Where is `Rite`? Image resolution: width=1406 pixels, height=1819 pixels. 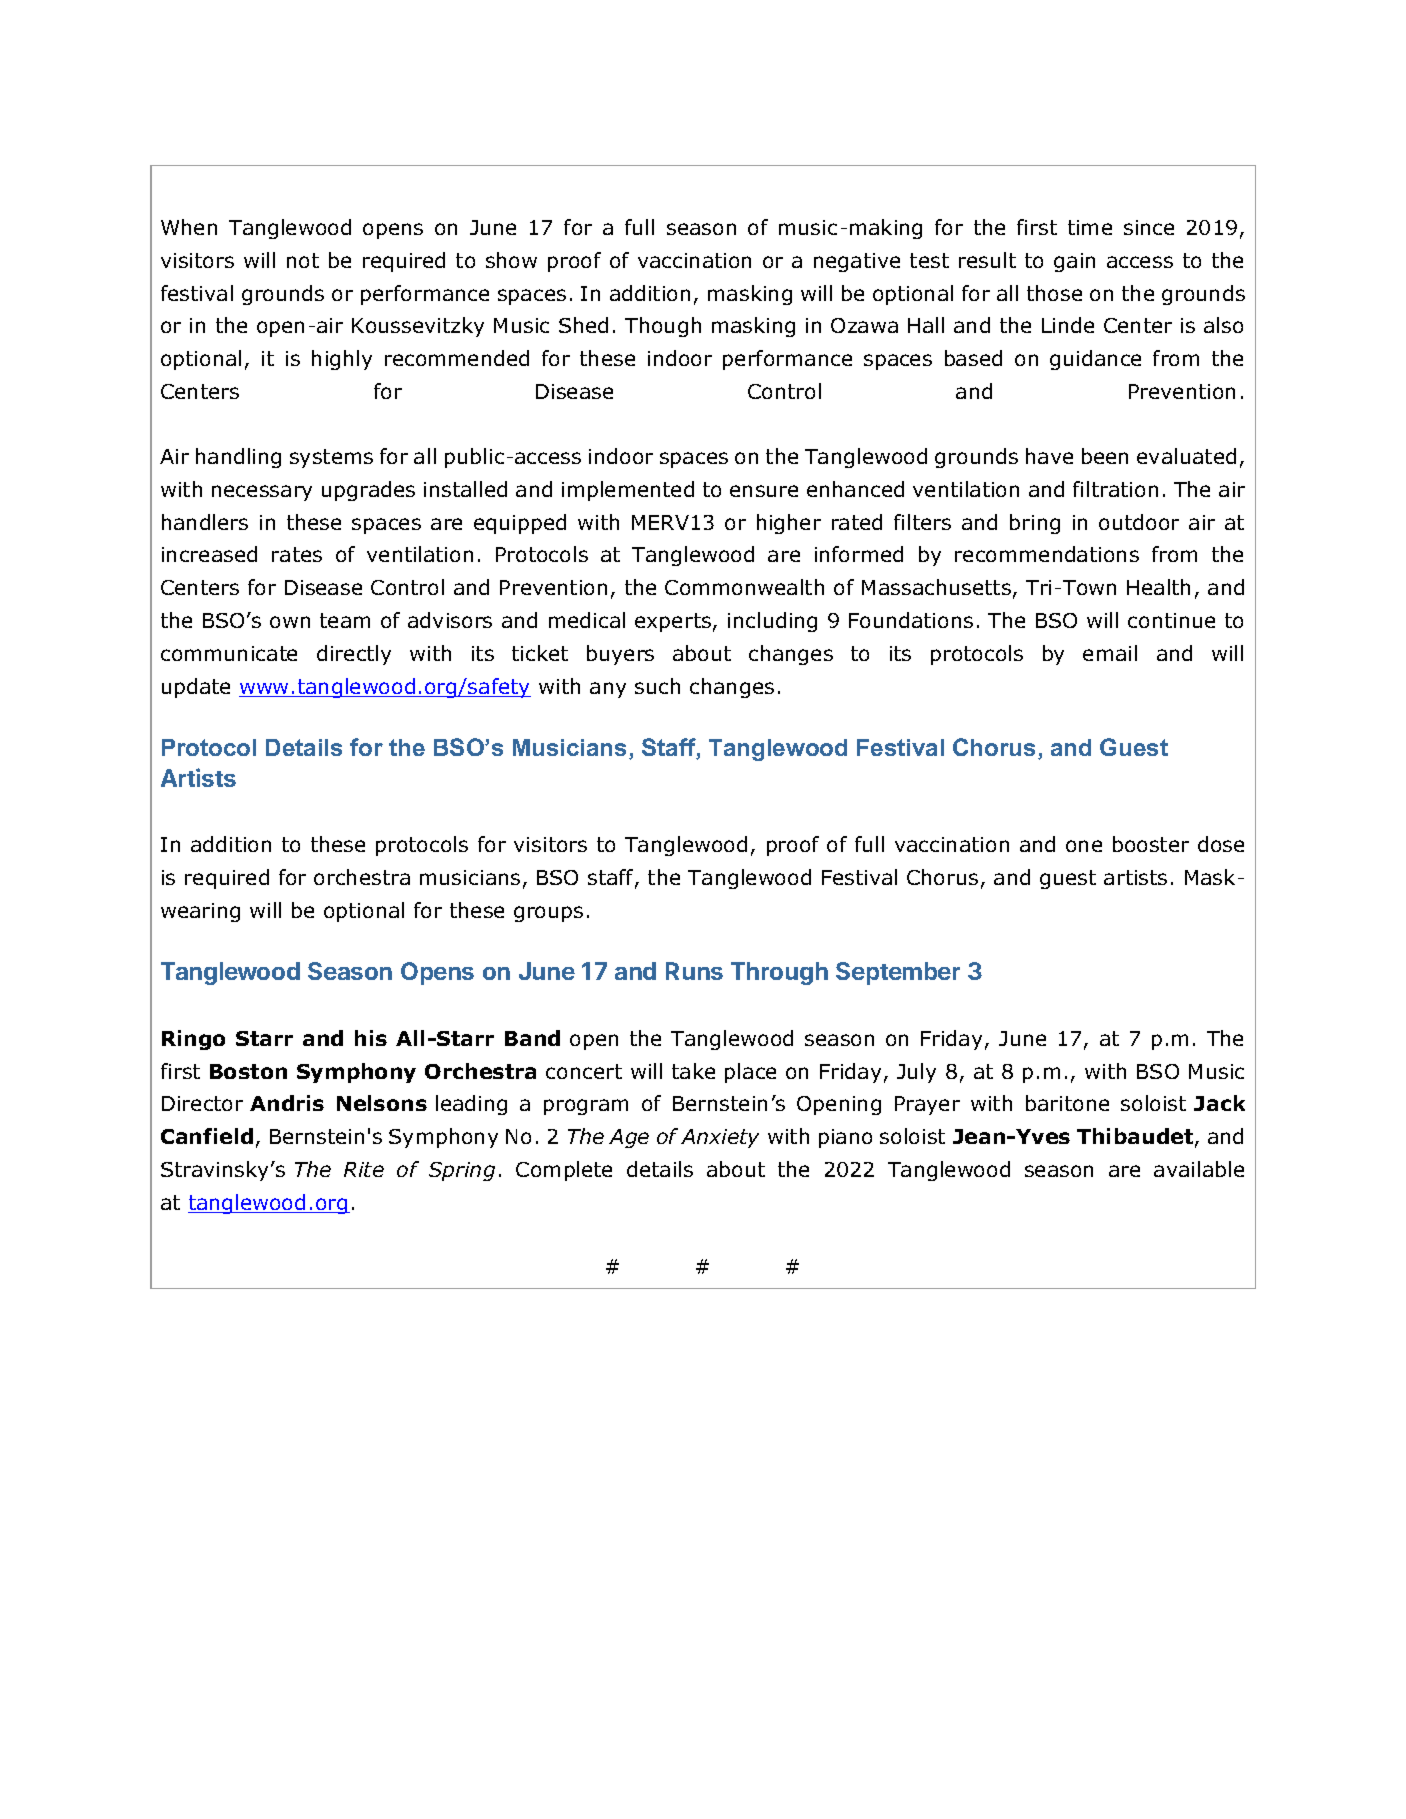 Rite is located at coordinates (364, 1169).
